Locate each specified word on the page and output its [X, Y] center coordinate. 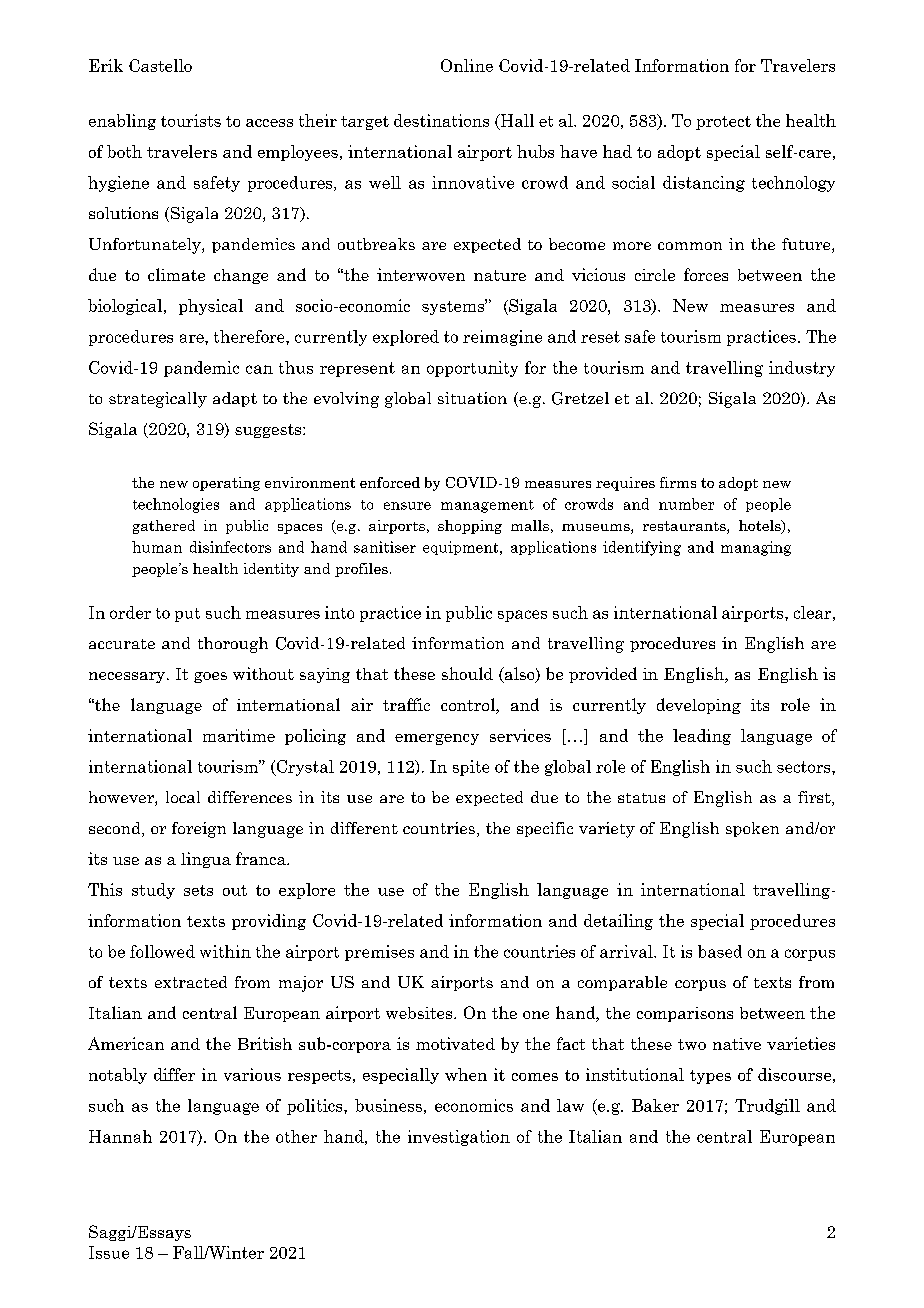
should [467, 673]
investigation [459, 1138]
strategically [158, 400]
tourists [191, 120]
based [720, 951]
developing [699, 706]
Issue [109, 1252]
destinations [441, 120]
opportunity [472, 369]
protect [723, 123]
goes [210, 677]
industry [802, 369]
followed [162, 951]
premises [379, 953]
